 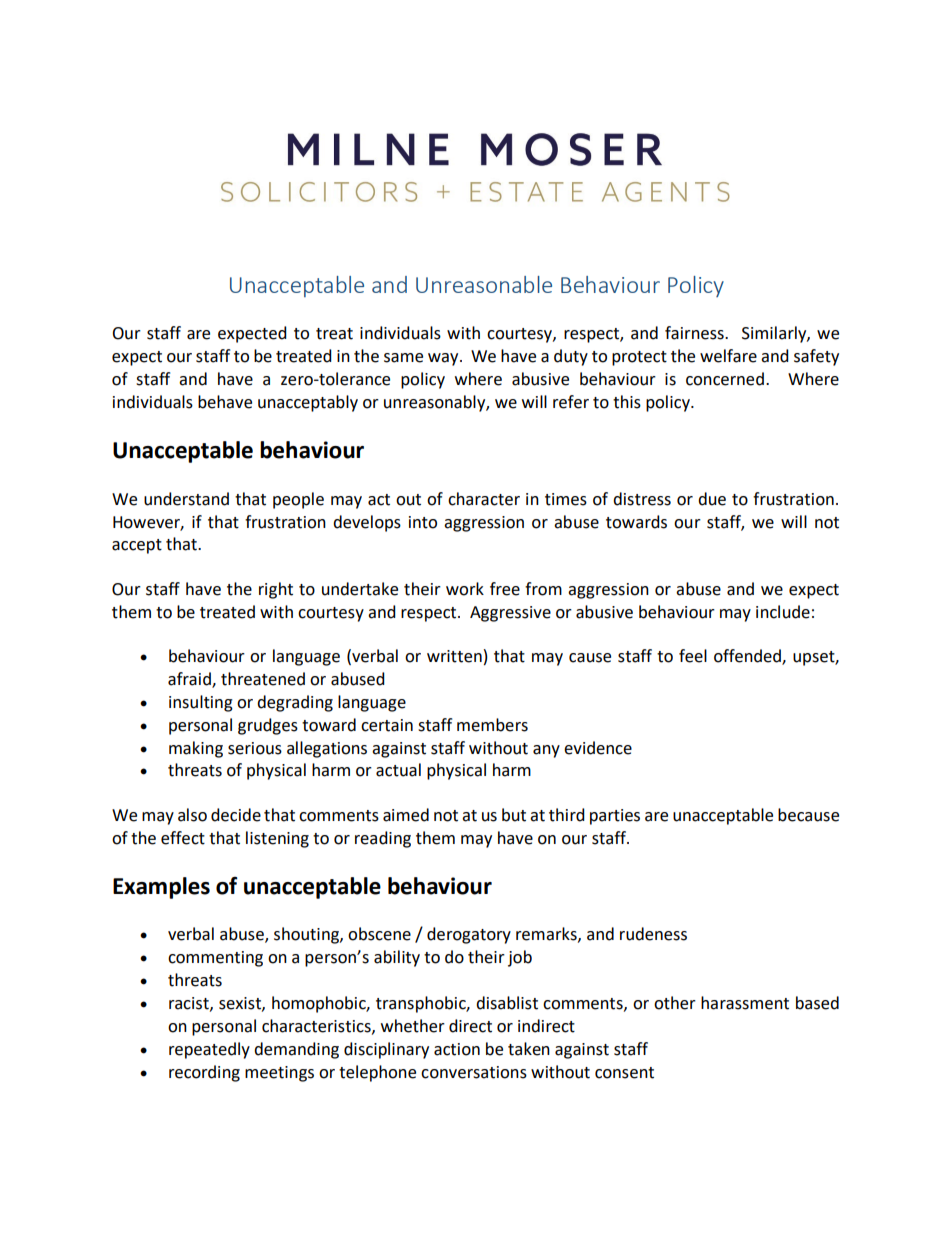 I want to click on action, so click(x=457, y=1049).
